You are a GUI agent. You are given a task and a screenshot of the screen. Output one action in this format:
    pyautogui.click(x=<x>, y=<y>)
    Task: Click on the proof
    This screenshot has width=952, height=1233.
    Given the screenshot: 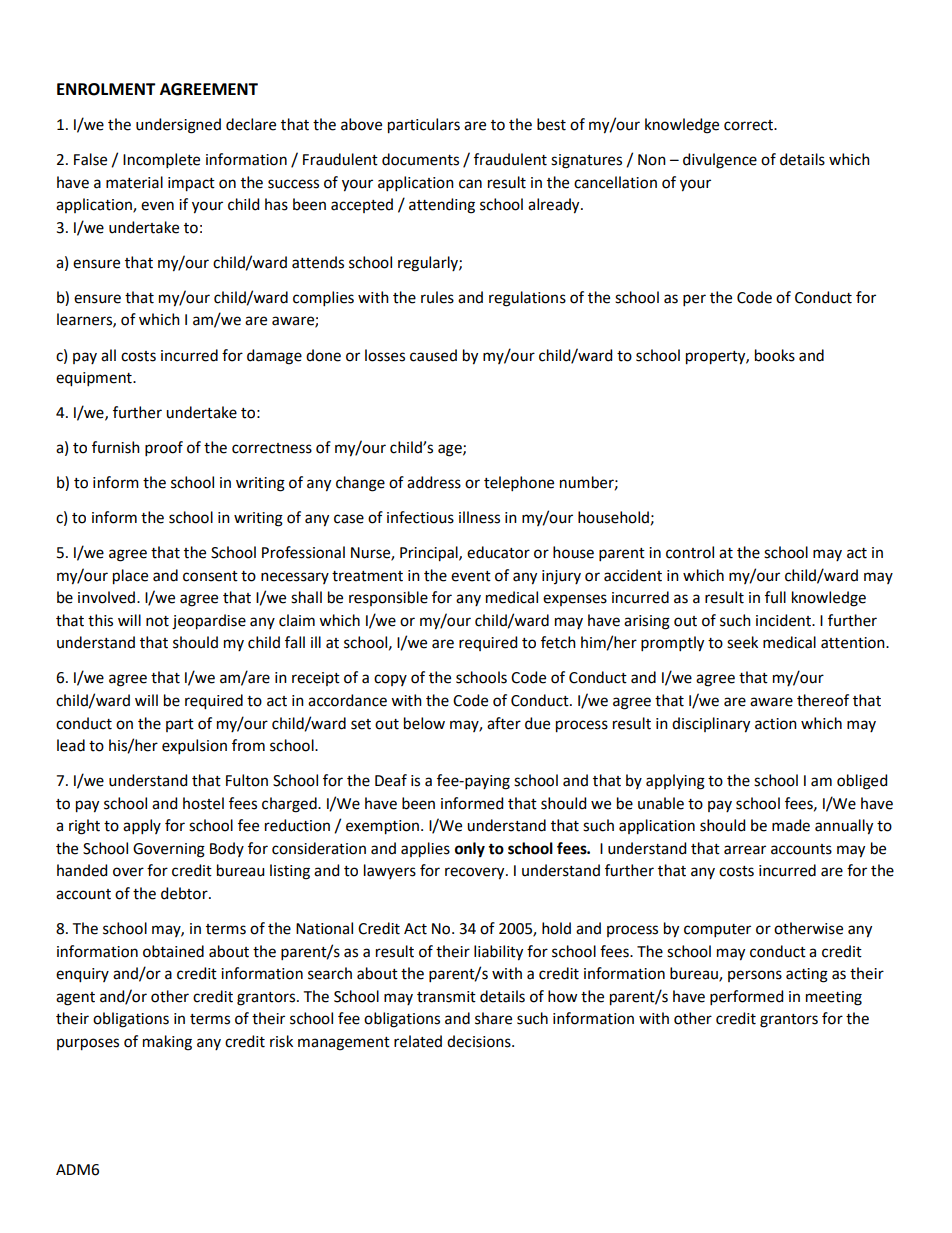 What is the action you would take?
    pyautogui.click(x=164, y=448)
